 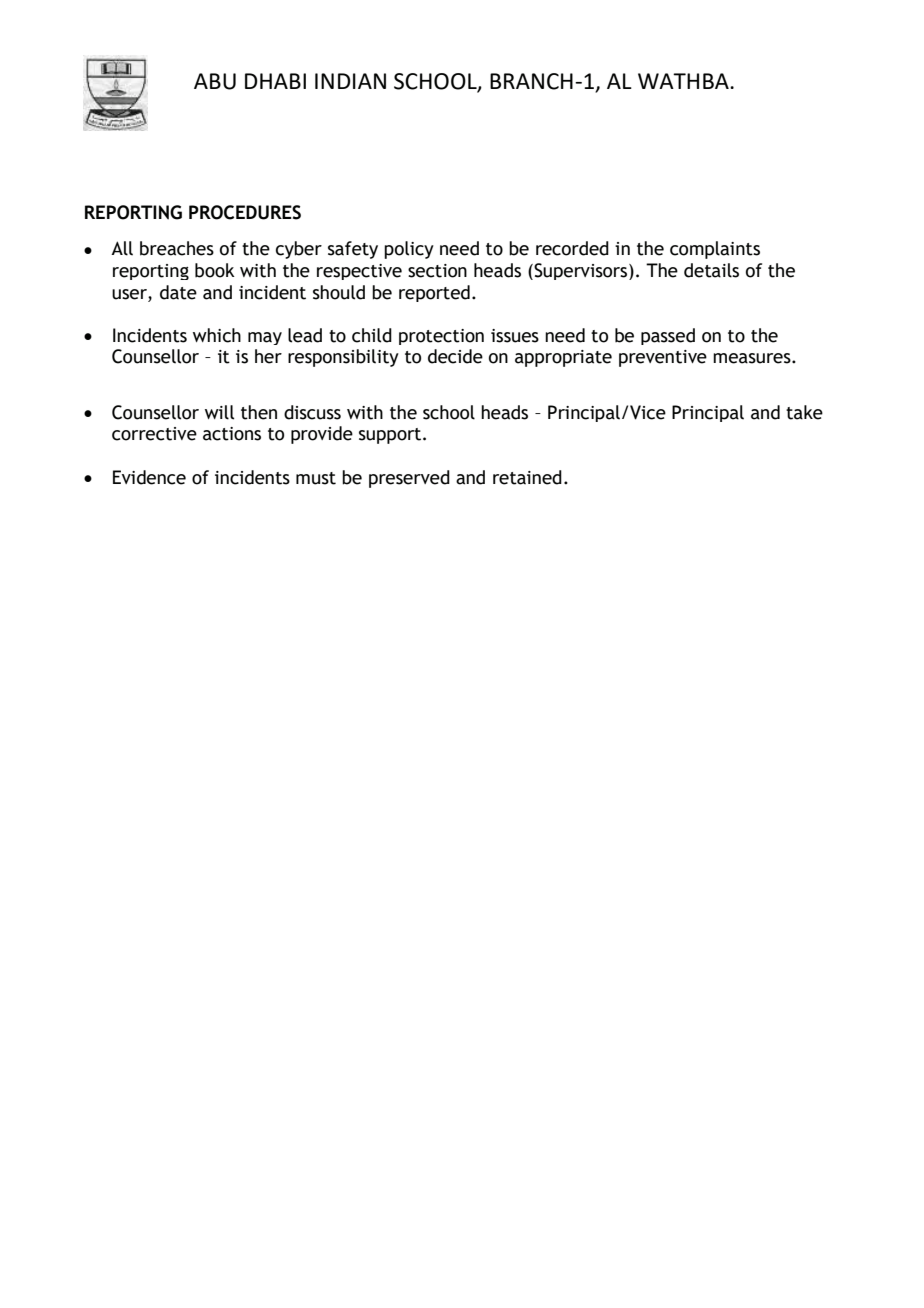 I want to click on PROCEDURES, so click(x=245, y=212).
